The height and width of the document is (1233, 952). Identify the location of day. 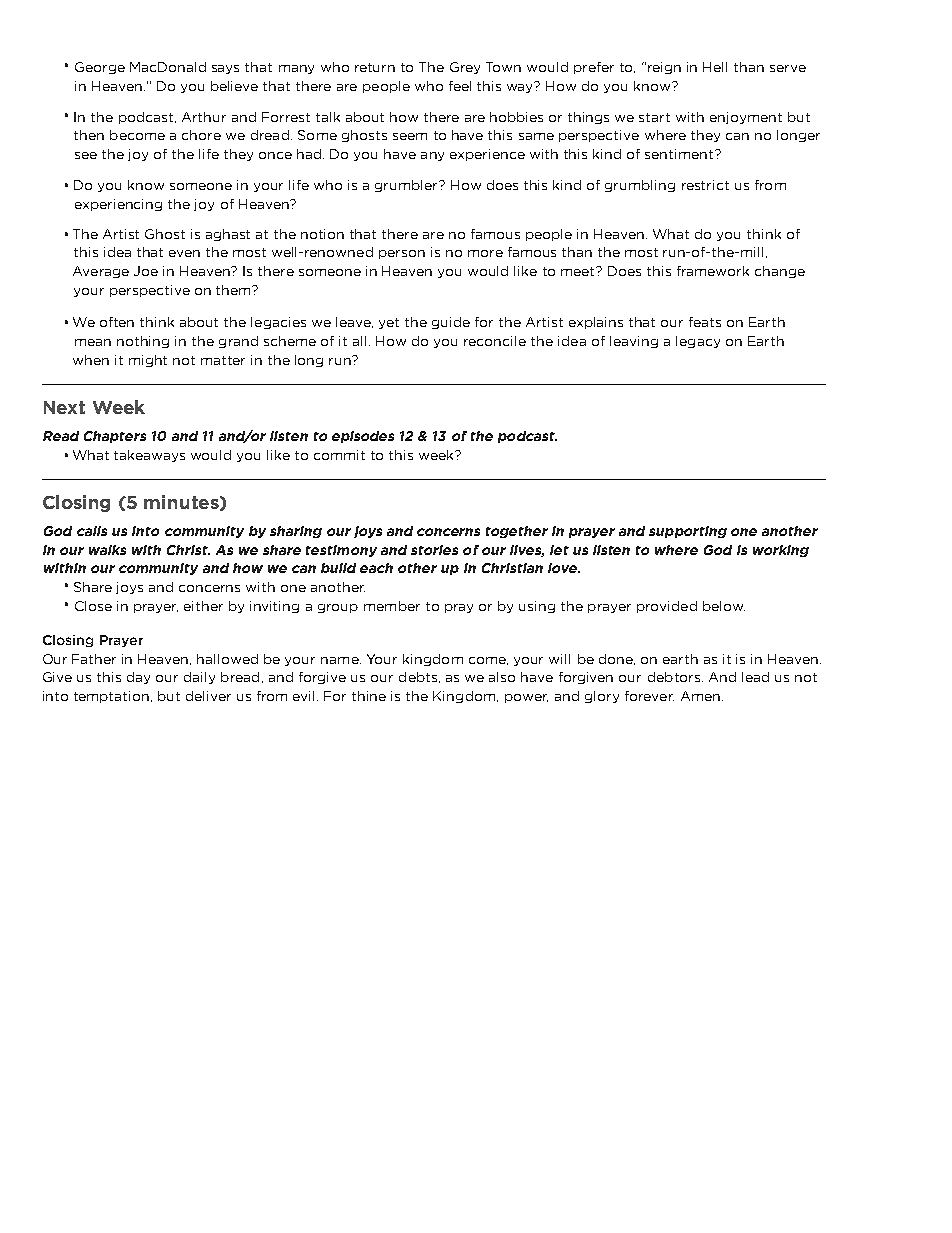
(138, 678).
